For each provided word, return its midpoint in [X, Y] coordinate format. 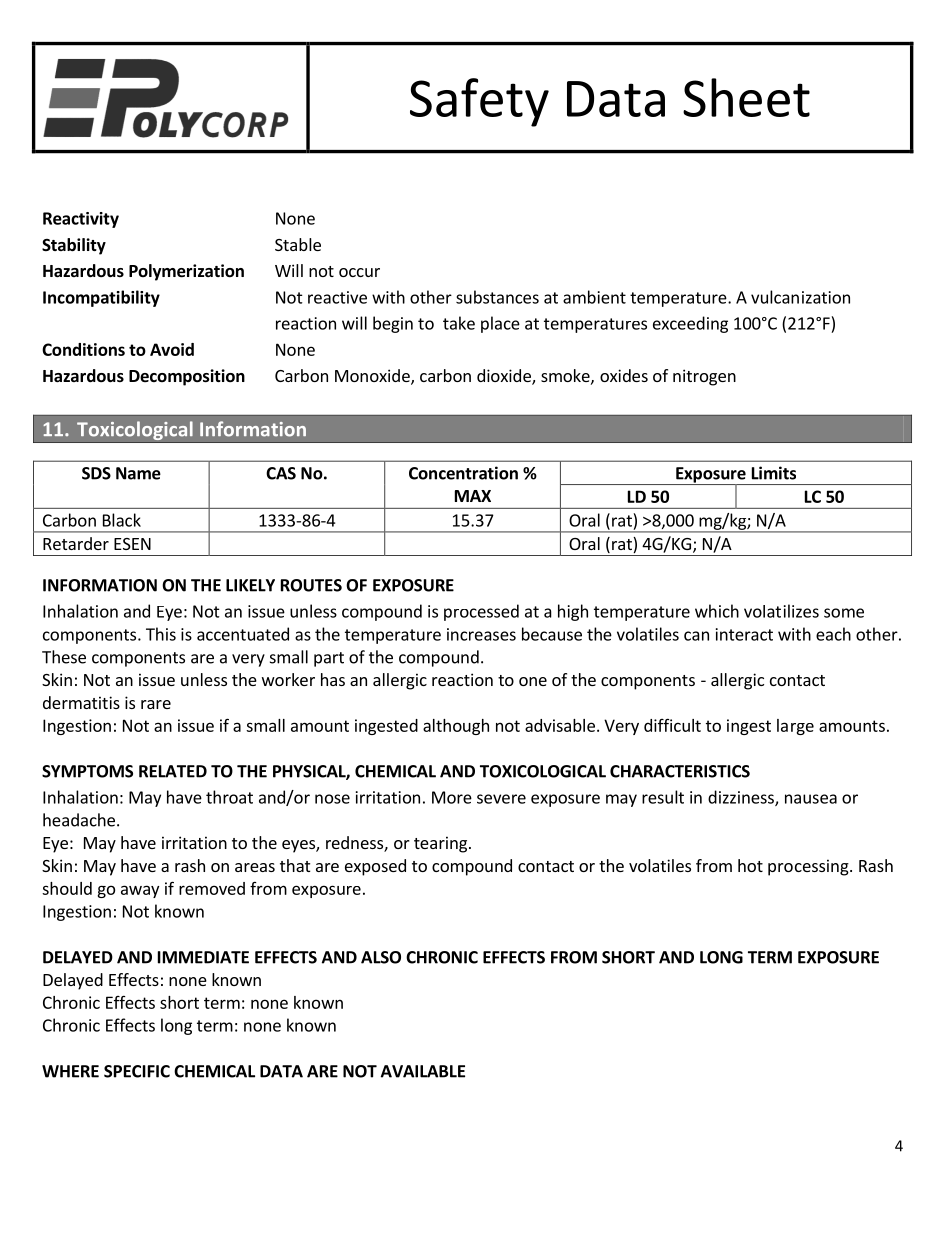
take [459, 323]
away [140, 891]
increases [481, 634]
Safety [479, 102]
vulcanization [800, 297]
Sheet [746, 97]
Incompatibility [101, 298]
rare [156, 704]
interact [744, 634]
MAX [473, 496]
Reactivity [81, 220]
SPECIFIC [137, 1071]
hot [750, 865]
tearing [442, 844]
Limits [774, 473]
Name [138, 473]
